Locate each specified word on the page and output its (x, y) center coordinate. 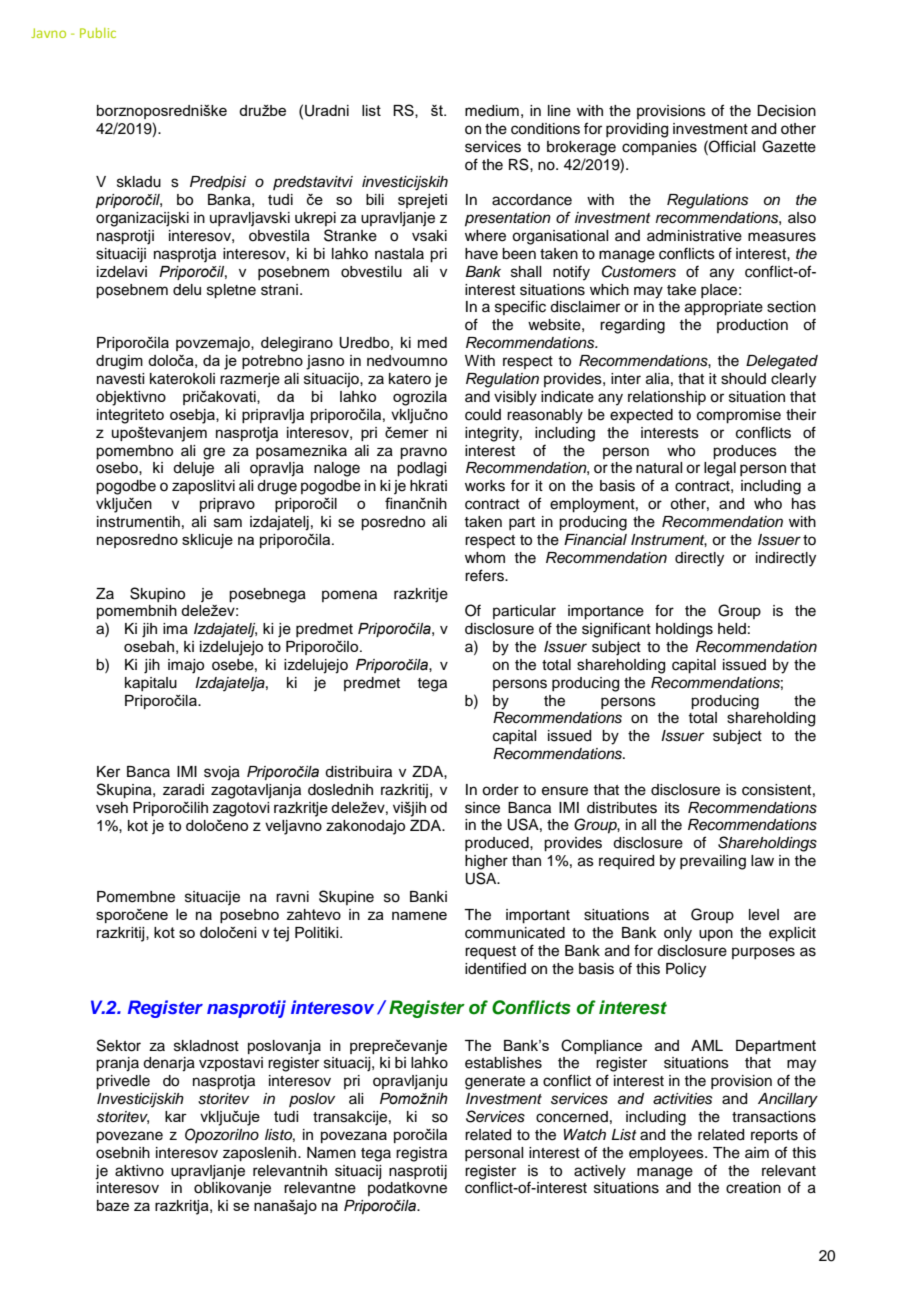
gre (214, 453)
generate (495, 1083)
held (732, 629)
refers (485, 575)
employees (667, 1154)
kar (176, 1116)
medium (492, 111)
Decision (786, 111)
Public (98, 33)
